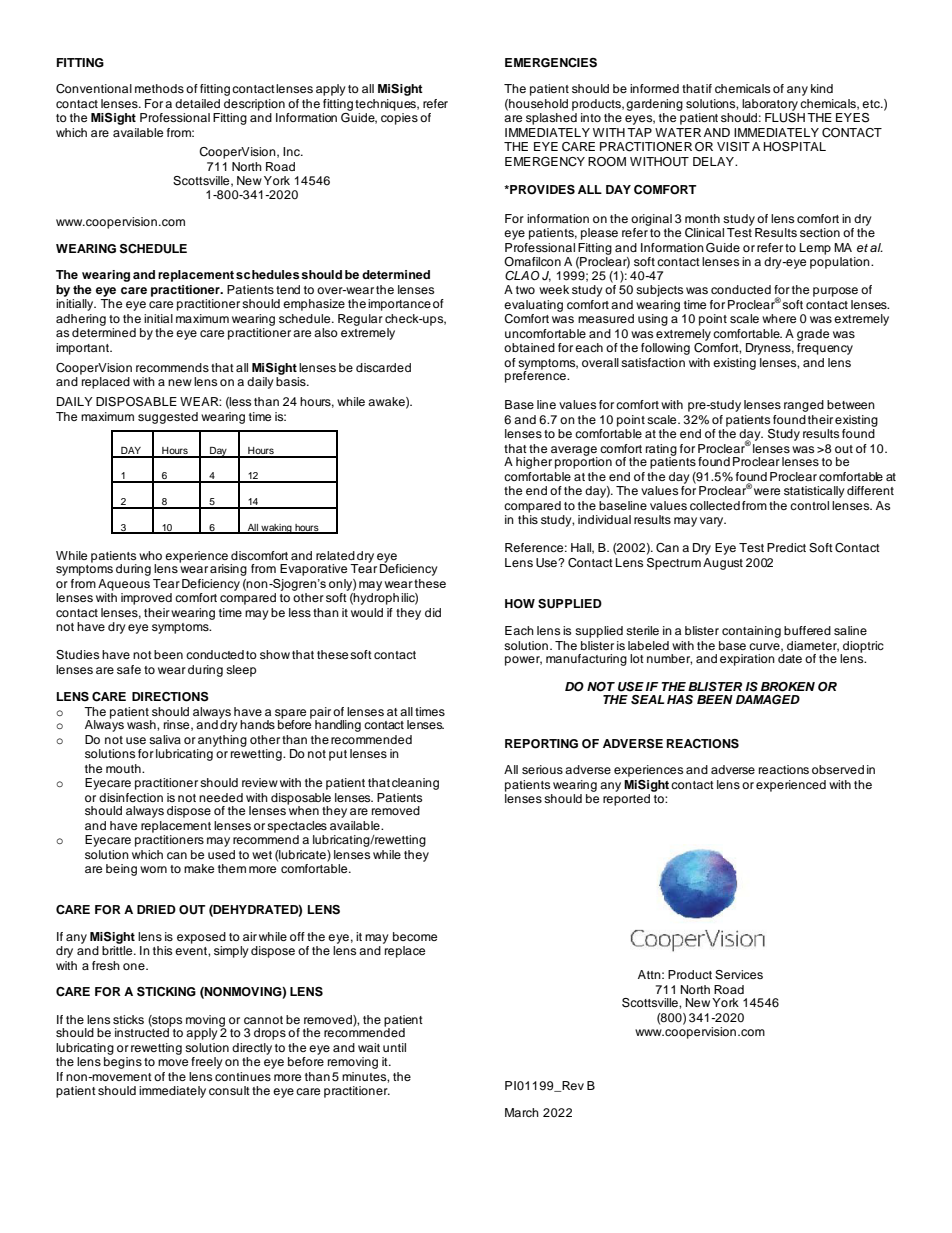  What do you see at coordinates (770, 106) in the page?
I see `laboratory` at bounding box center [770, 106].
